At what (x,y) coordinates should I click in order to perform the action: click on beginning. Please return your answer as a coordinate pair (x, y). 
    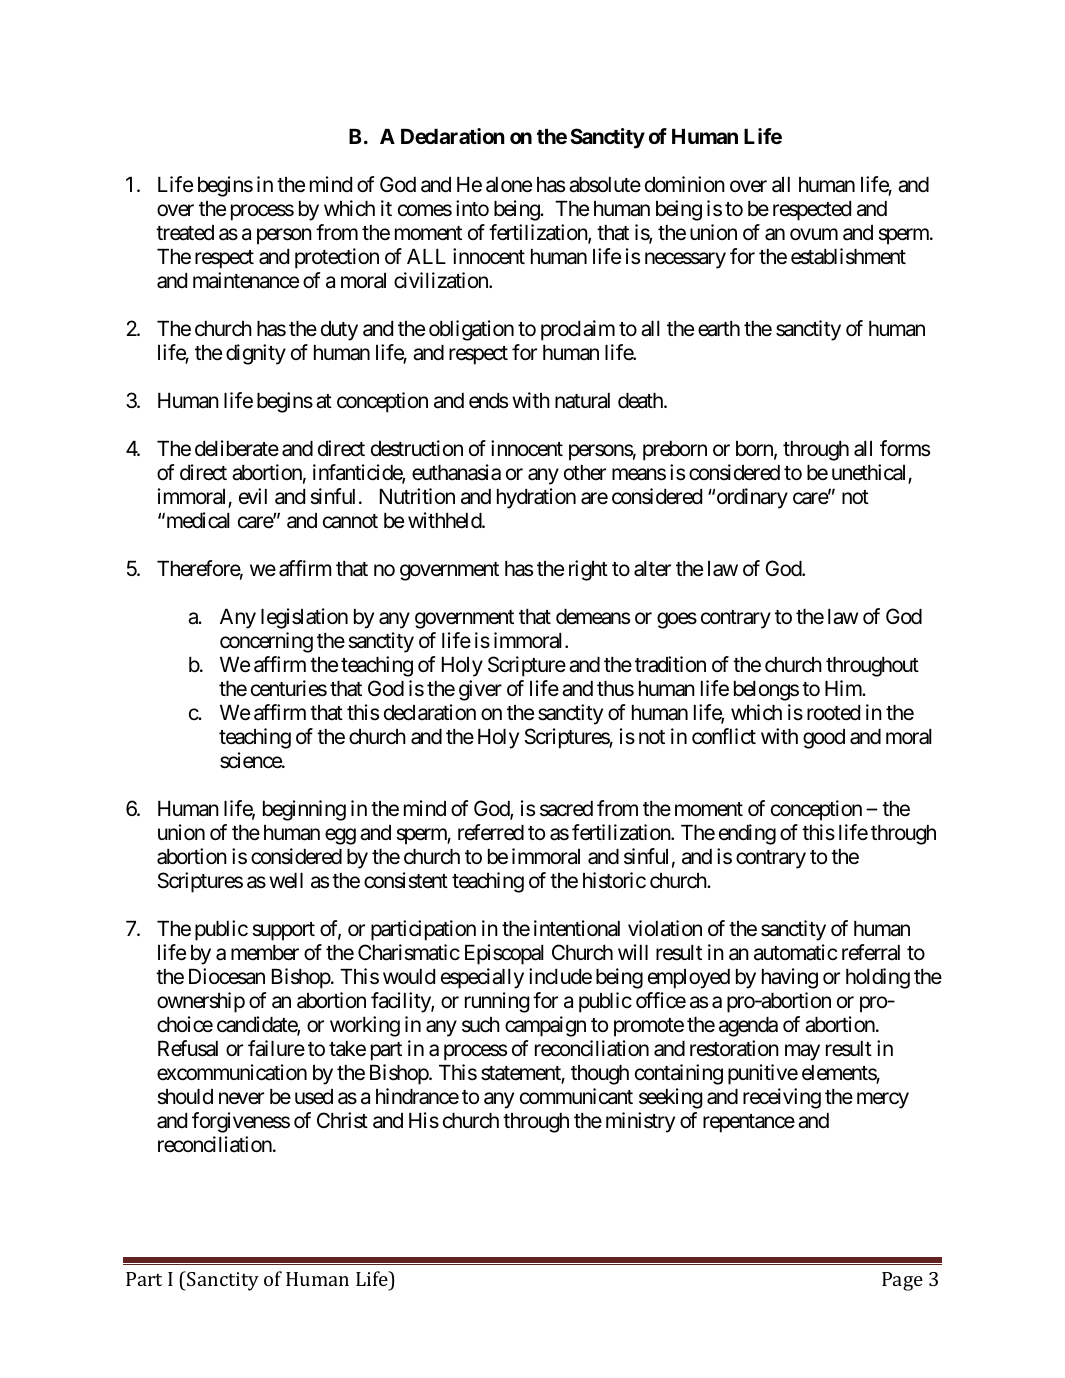
    Looking at the image, I should click on (304, 810).
